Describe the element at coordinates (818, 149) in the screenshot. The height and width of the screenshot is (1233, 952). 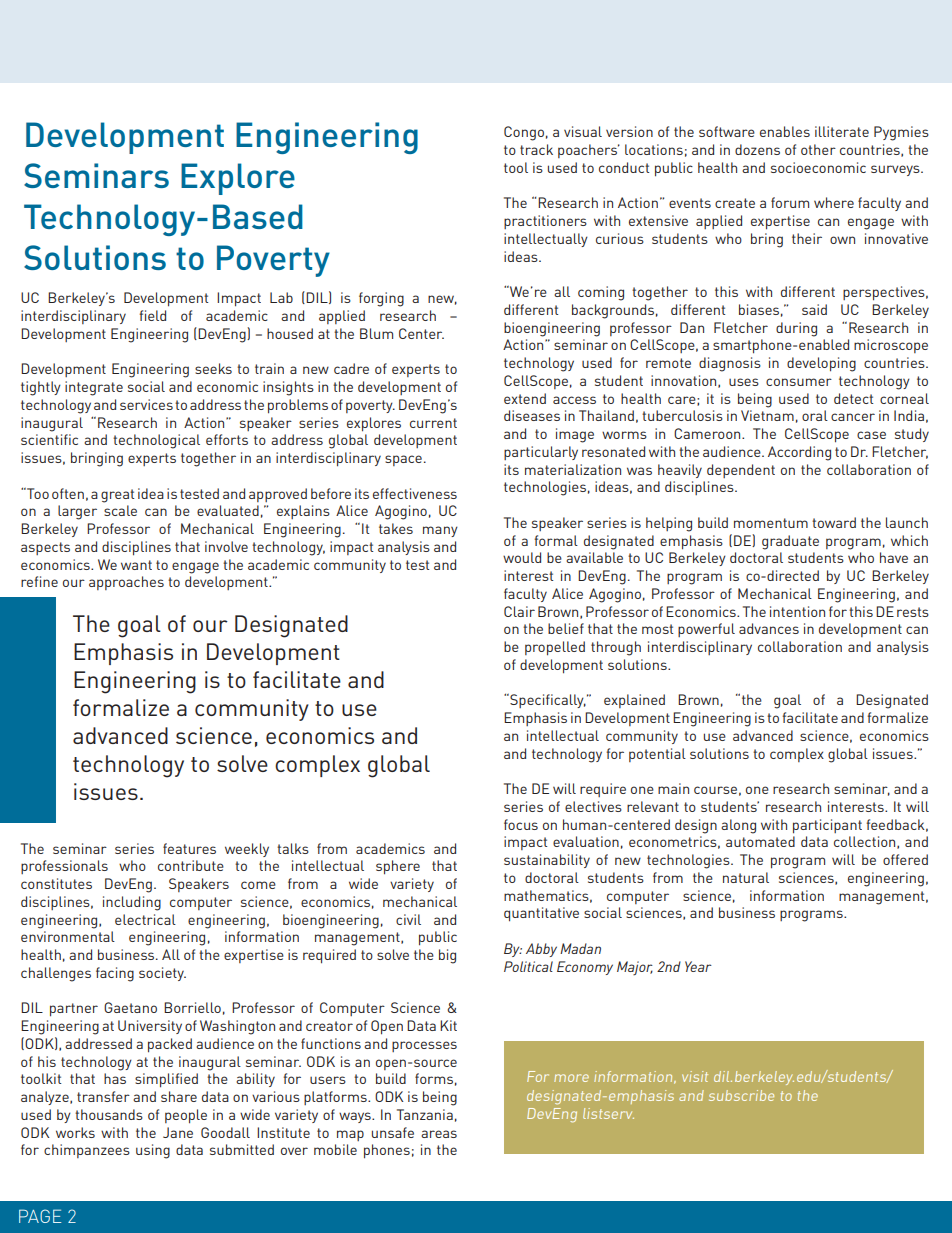
I see `other` at that location.
